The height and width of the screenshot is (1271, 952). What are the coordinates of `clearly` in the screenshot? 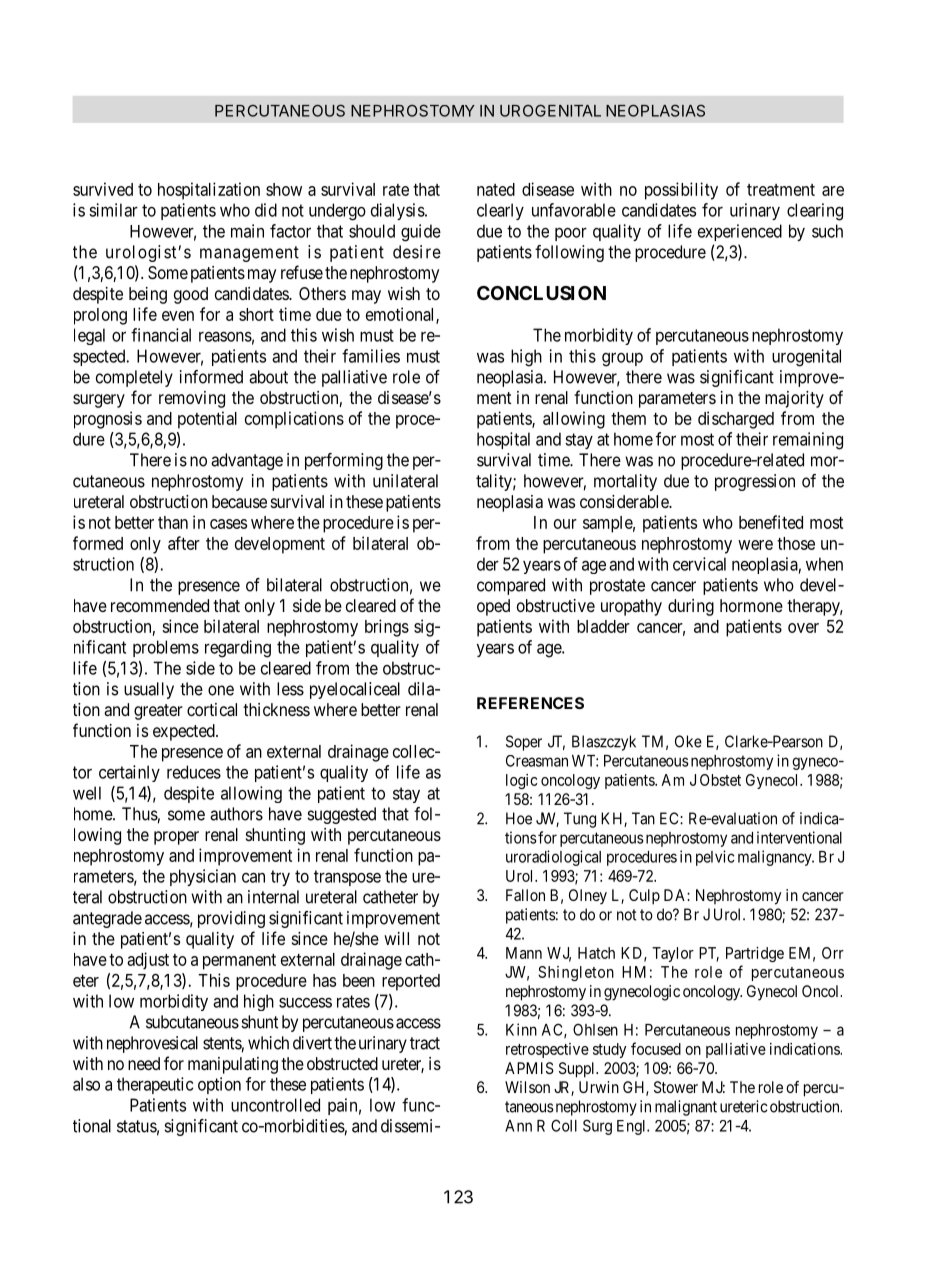 It's located at (500, 211).
